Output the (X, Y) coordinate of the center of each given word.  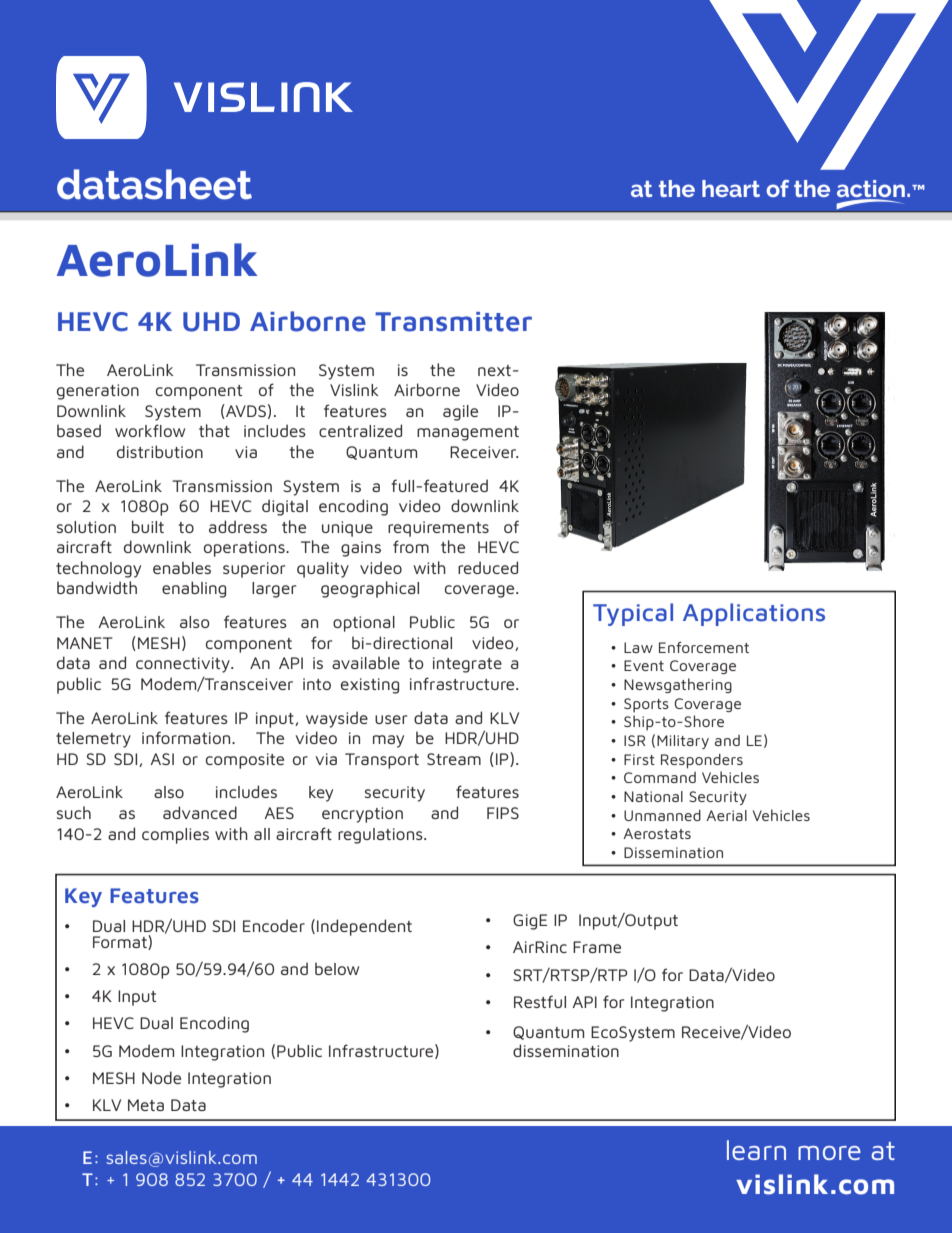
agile (460, 413)
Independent (364, 927)
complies (175, 836)
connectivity (184, 665)
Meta (146, 1105)
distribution (160, 451)
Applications (754, 614)
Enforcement (704, 647)
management (468, 433)
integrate (467, 665)
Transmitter (453, 322)
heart (731, 188)
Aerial (726, 815)
